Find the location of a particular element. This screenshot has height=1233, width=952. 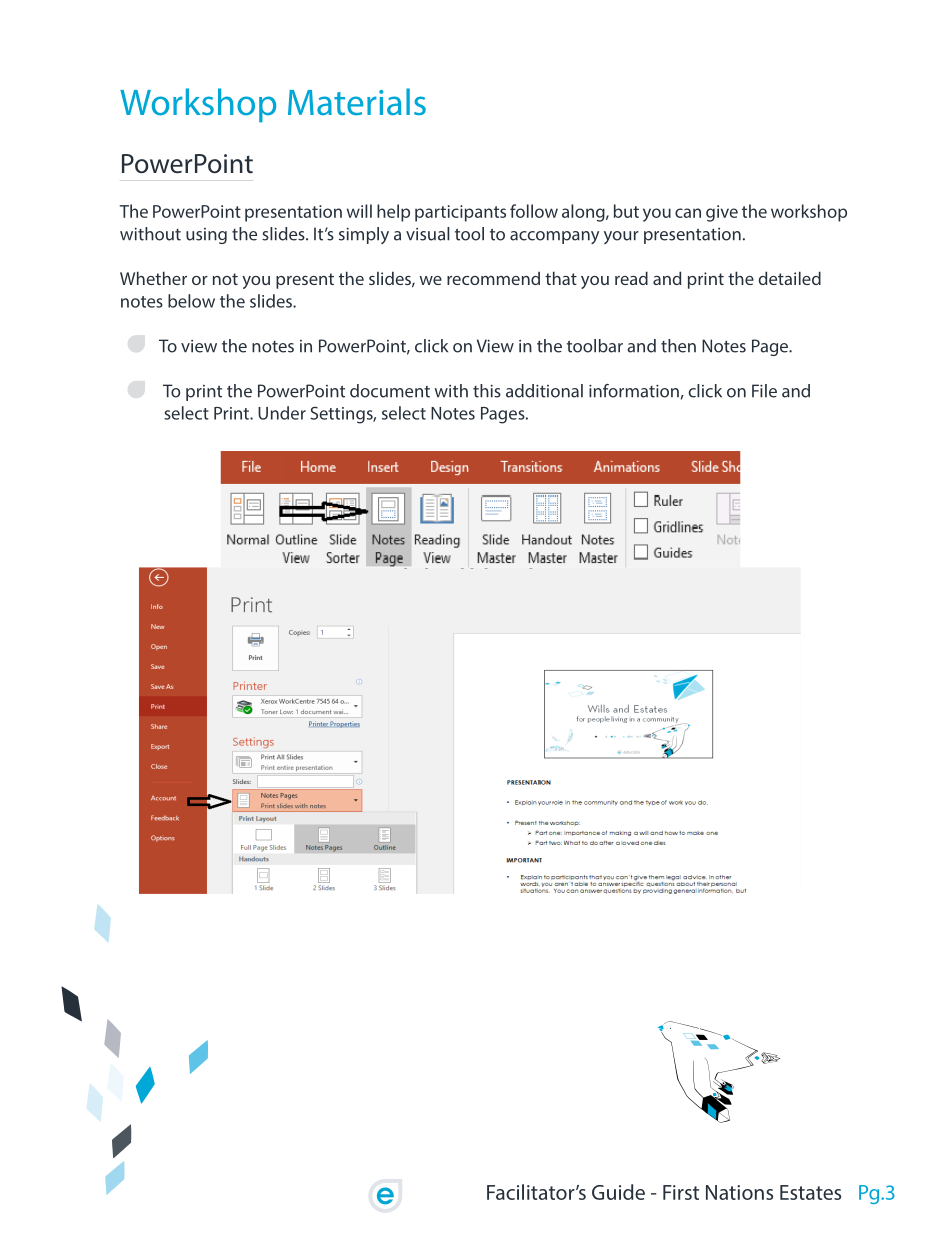

Estates is located at coordinates (810, 1192).
